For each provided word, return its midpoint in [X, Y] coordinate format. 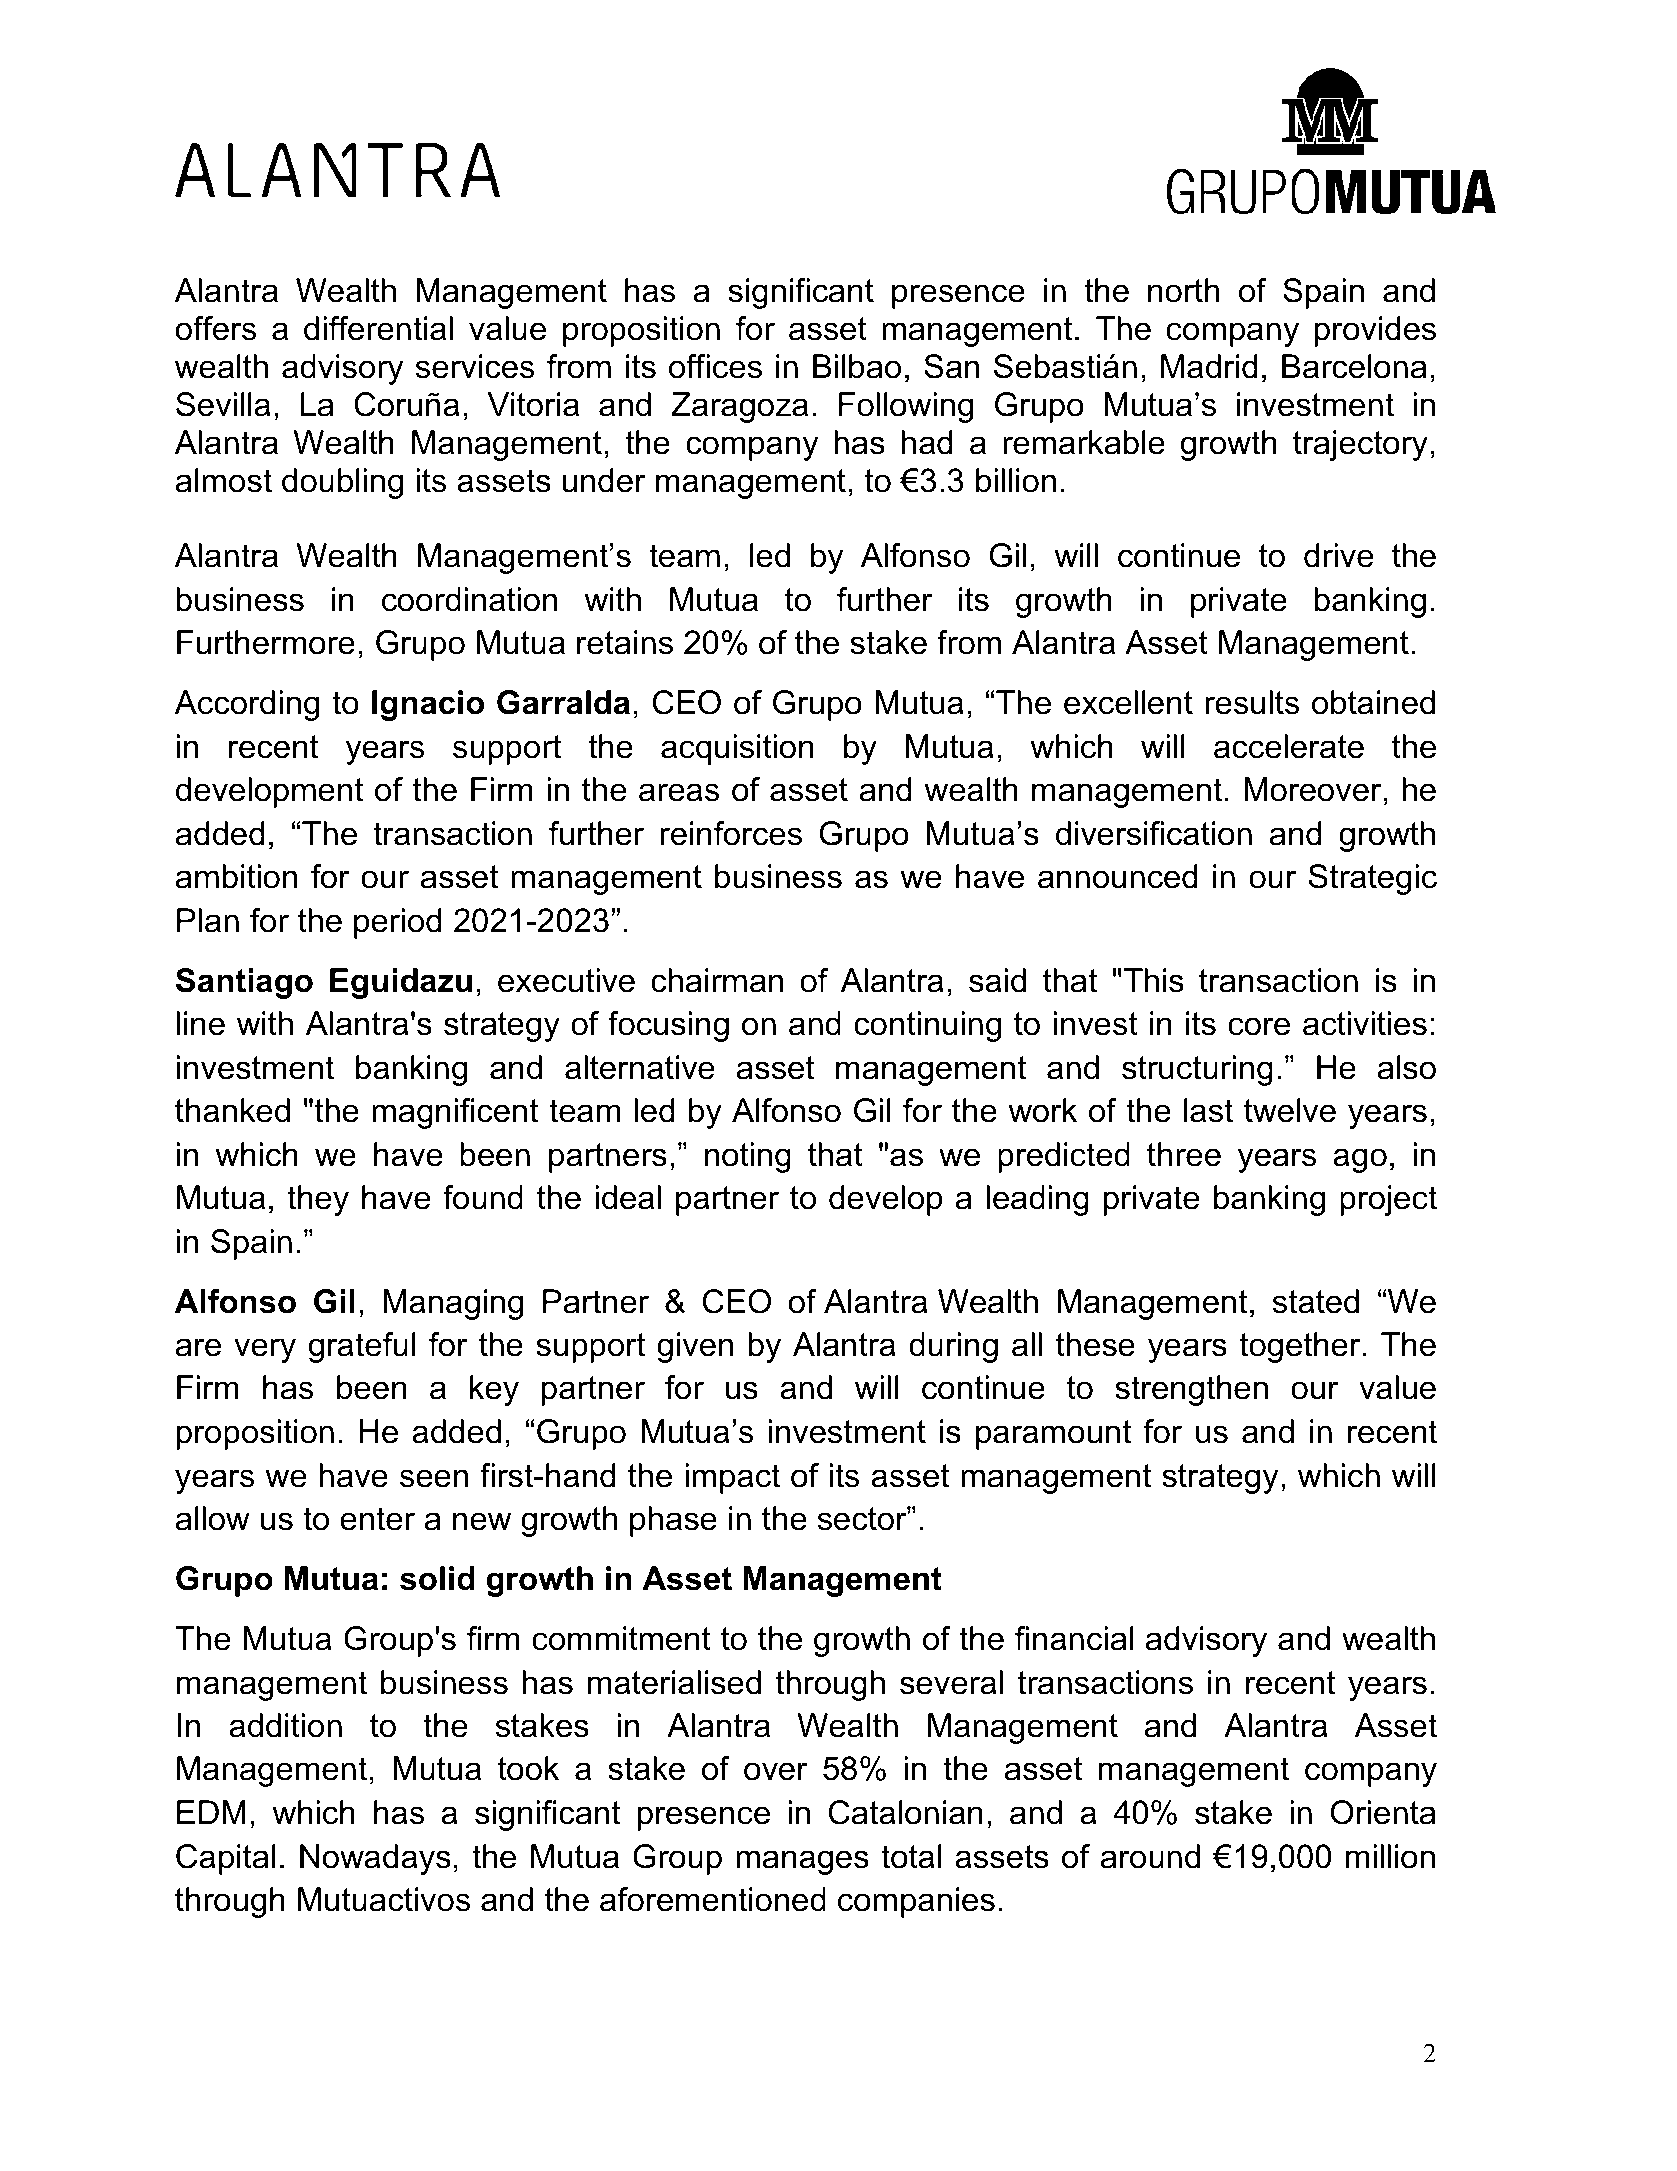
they [318, 1200]
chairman [717, 980]
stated [1316, 1301]
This [1154, 980]
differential [378, 328]
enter [377, 1519]
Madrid [1209, 366]
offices [715, 366]
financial [1074, 1638]
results [1252, 702]
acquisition [737, 749]
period [397, 923]
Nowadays [375, 1859]
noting [748, 1157]
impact [732, 1478]
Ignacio [428, 705]
